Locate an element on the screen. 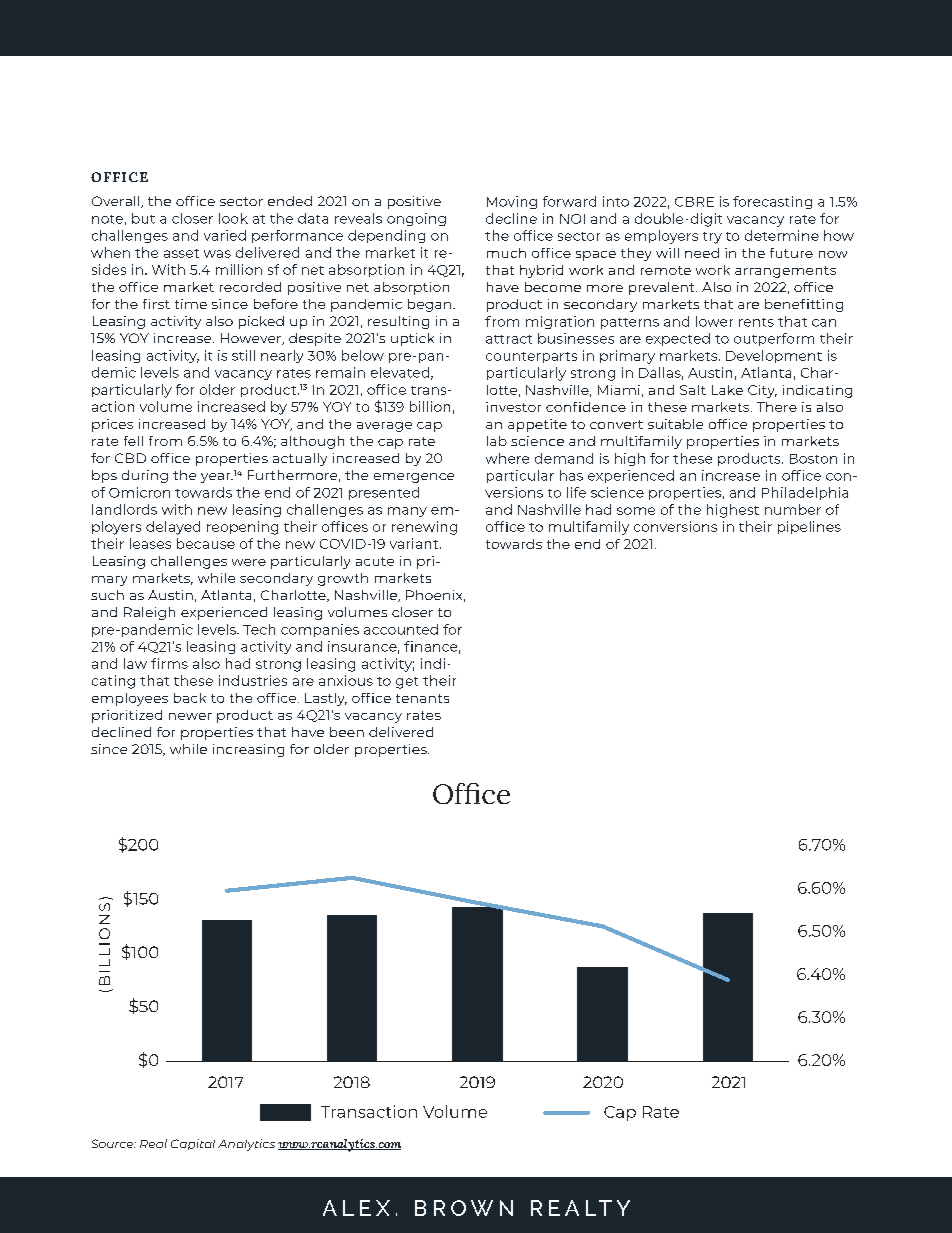 The height and width of the screenshot is (1233, 952). much is located at coordinates (506, 253).
